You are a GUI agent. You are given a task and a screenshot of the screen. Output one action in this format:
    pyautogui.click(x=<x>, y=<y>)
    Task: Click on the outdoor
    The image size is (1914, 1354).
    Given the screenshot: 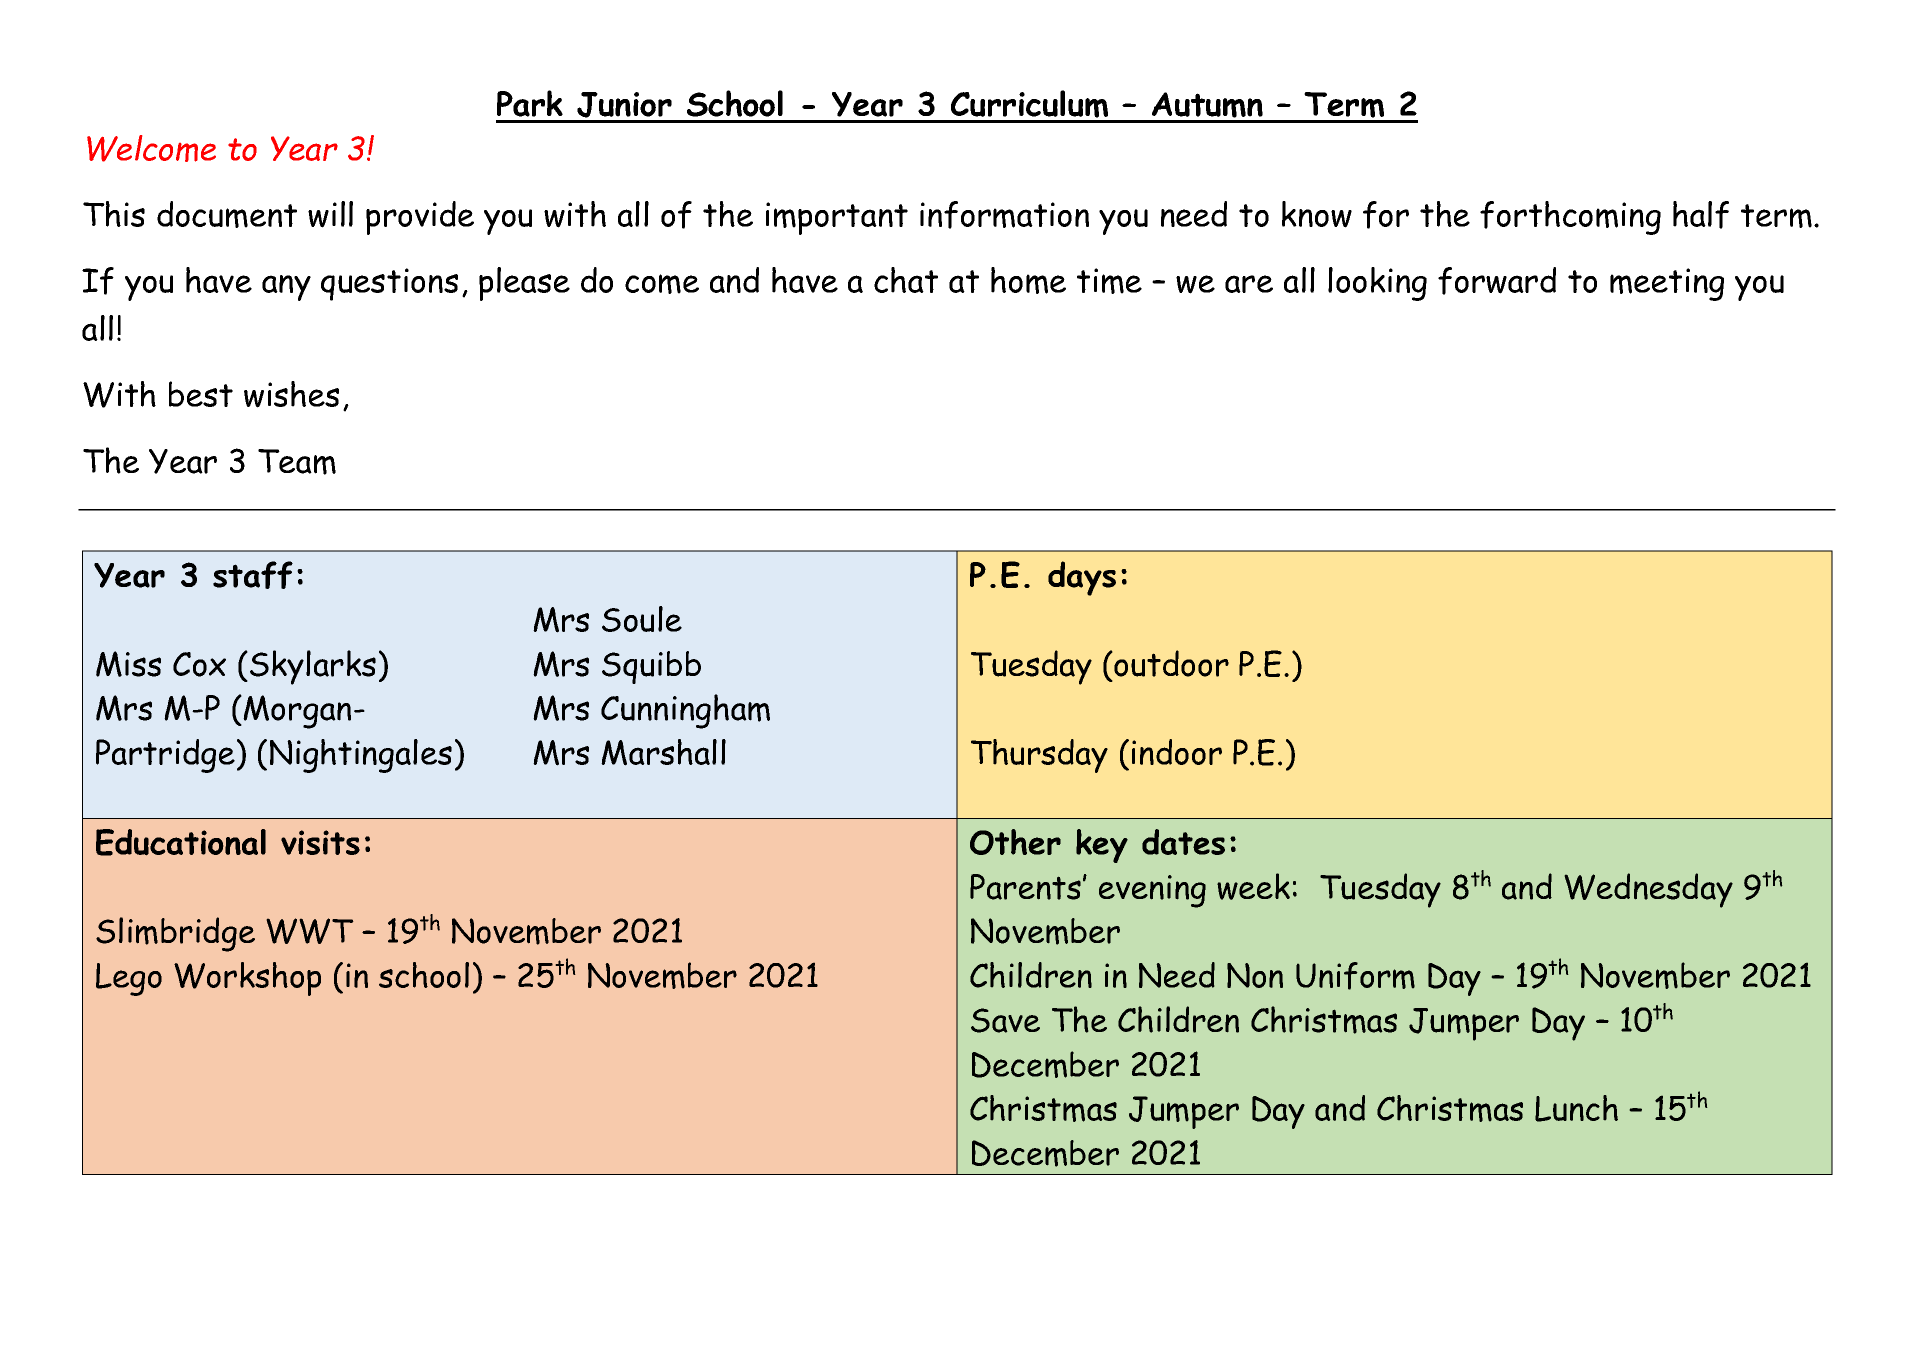 What is the action you would take?
    pyautogui.click(x=1170, y=663)
